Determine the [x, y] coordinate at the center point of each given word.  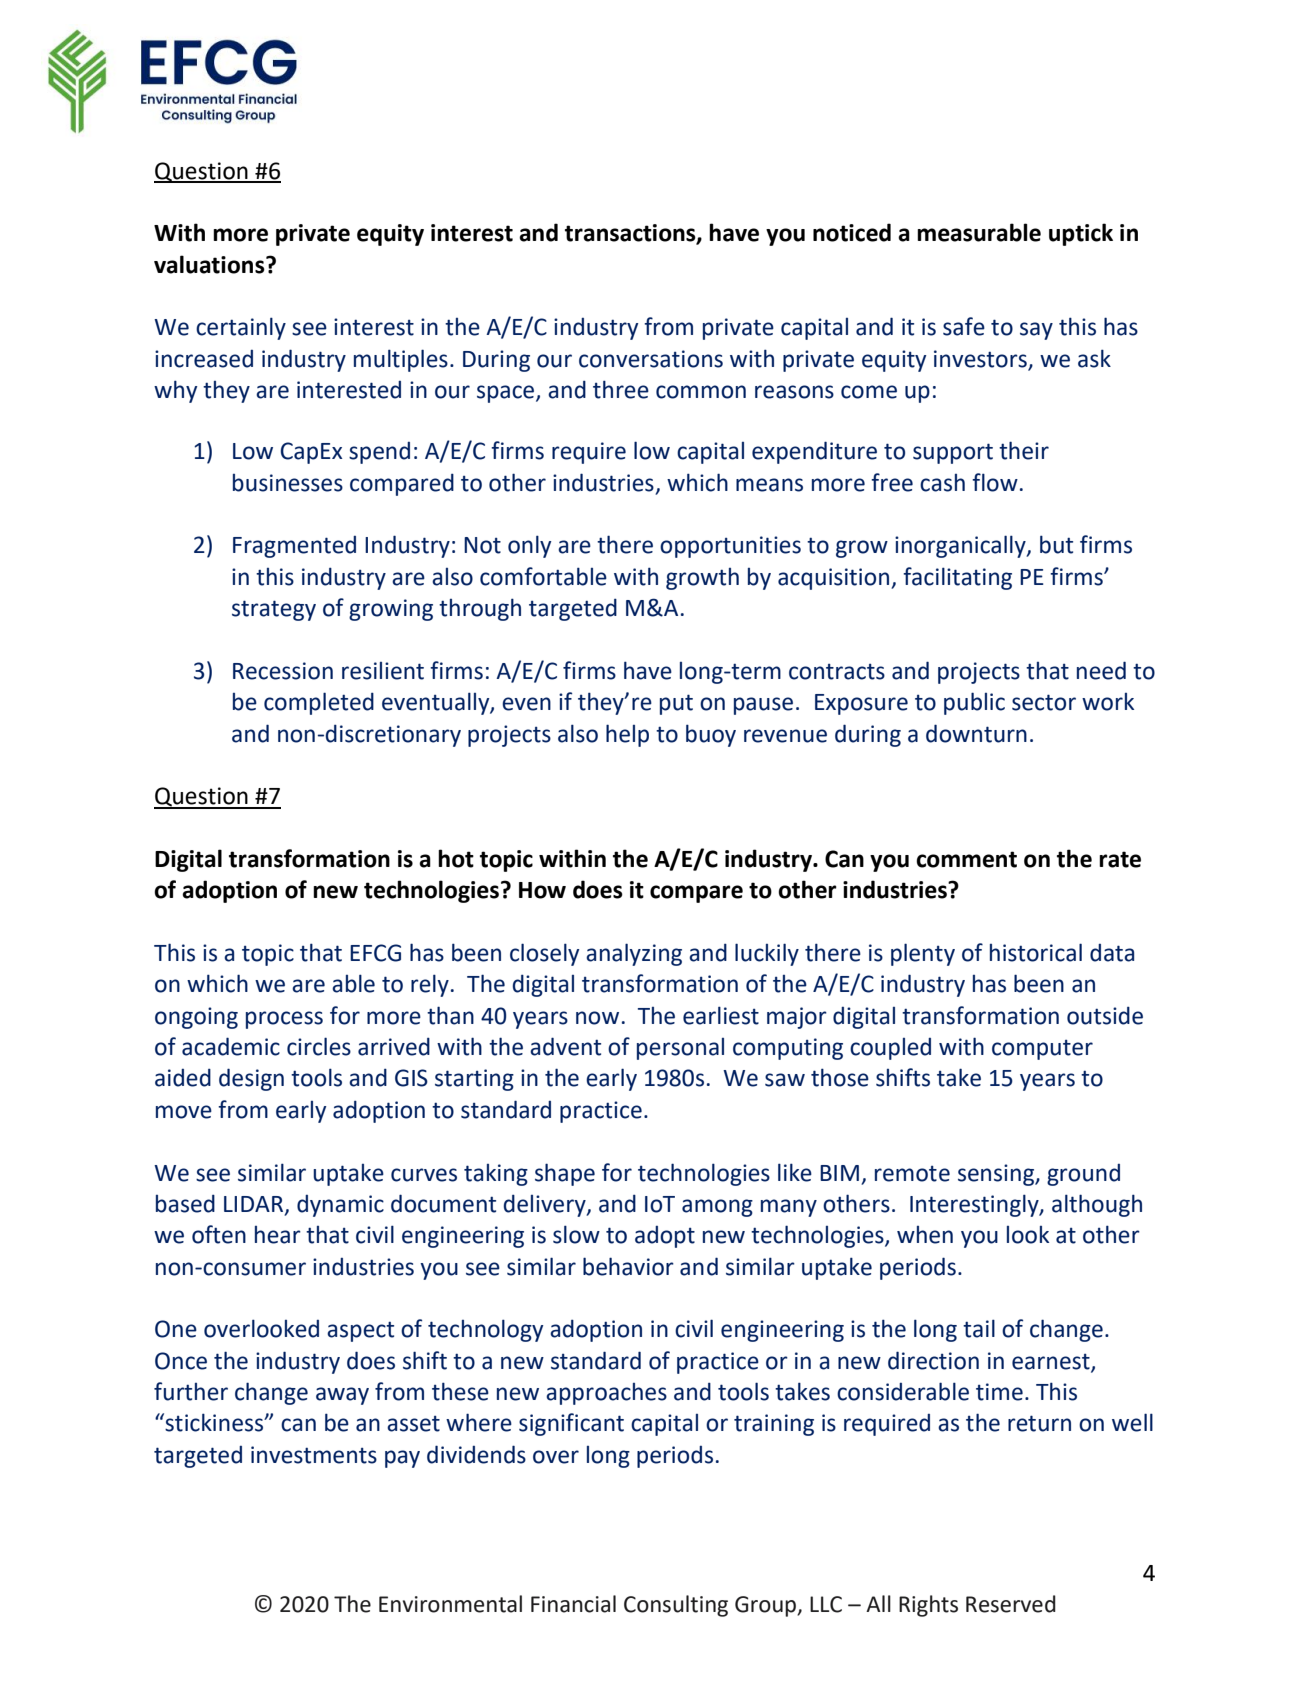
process [284, 1020]
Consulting [676, 1606]
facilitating [957, 578]
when [925, 1235]
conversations [651, 359]
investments [314, 1455]
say [1036, 331]
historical [1036, 952]
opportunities [730, 547]
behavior [628, 1266]
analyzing [634, 954]
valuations [210, 264]
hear [278, 1235]
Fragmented [294, 547]
